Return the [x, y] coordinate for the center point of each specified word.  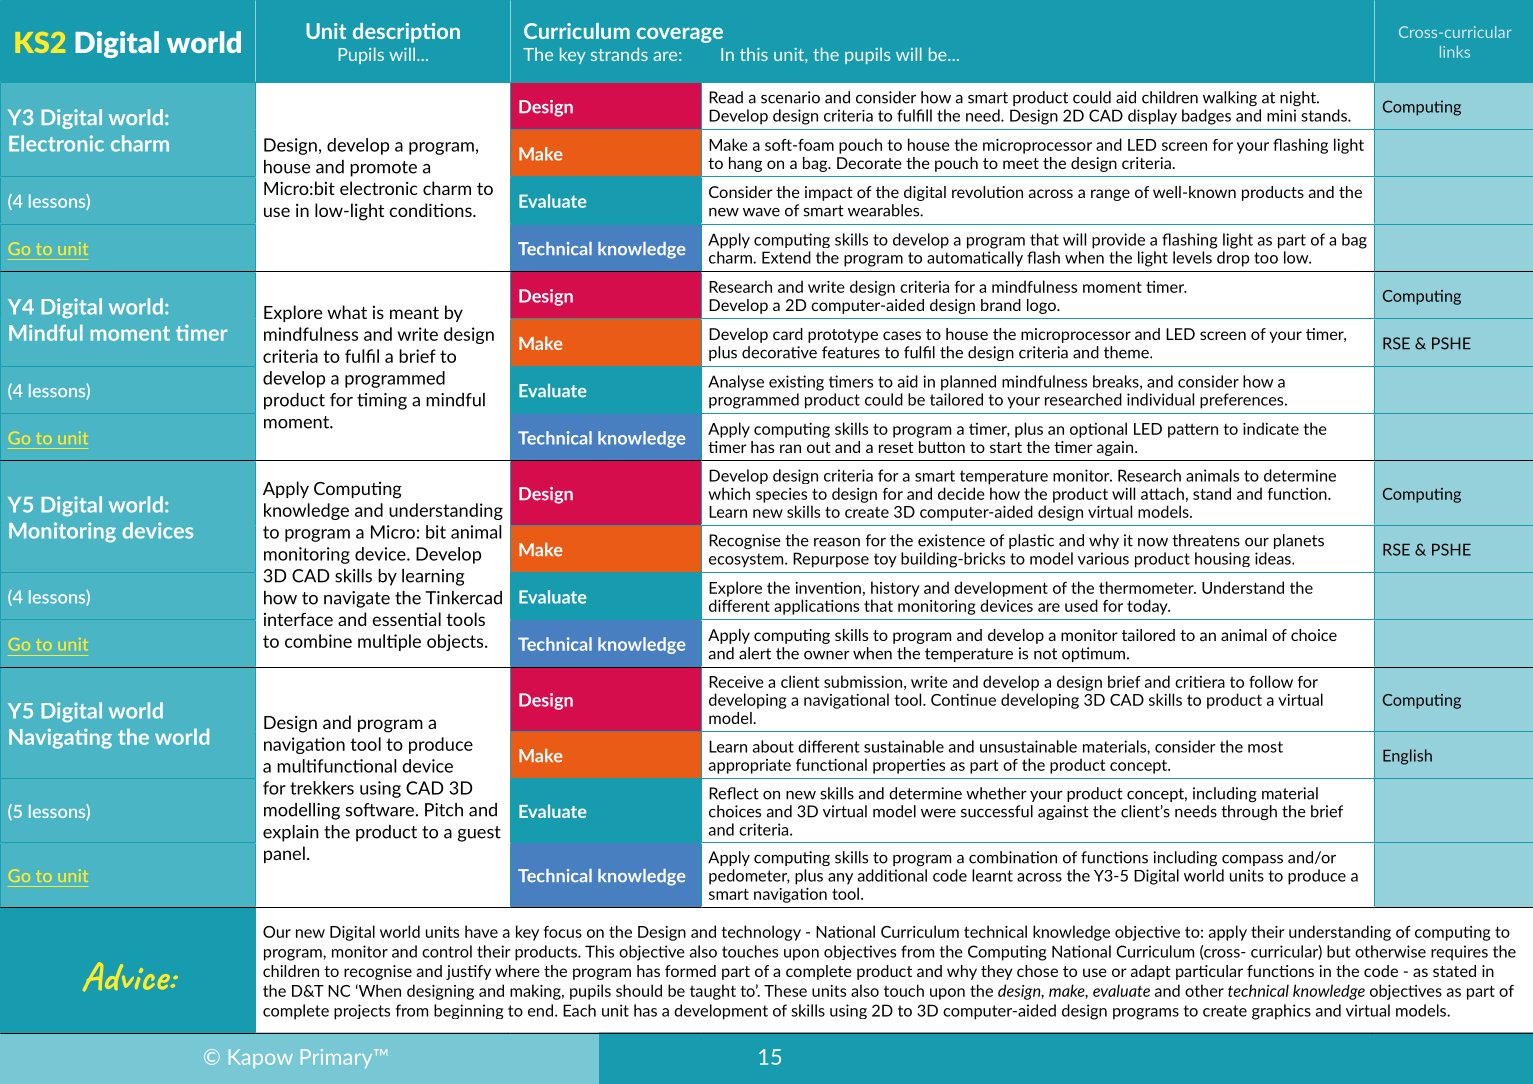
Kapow [261, 1058]
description [406, 33]
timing [382, 401]
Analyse [736, 383]
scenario [790, 97]
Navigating [60, 739]
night [1299, 99]
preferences [1243, 401]
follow [1271, 681]
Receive [736, 682]
